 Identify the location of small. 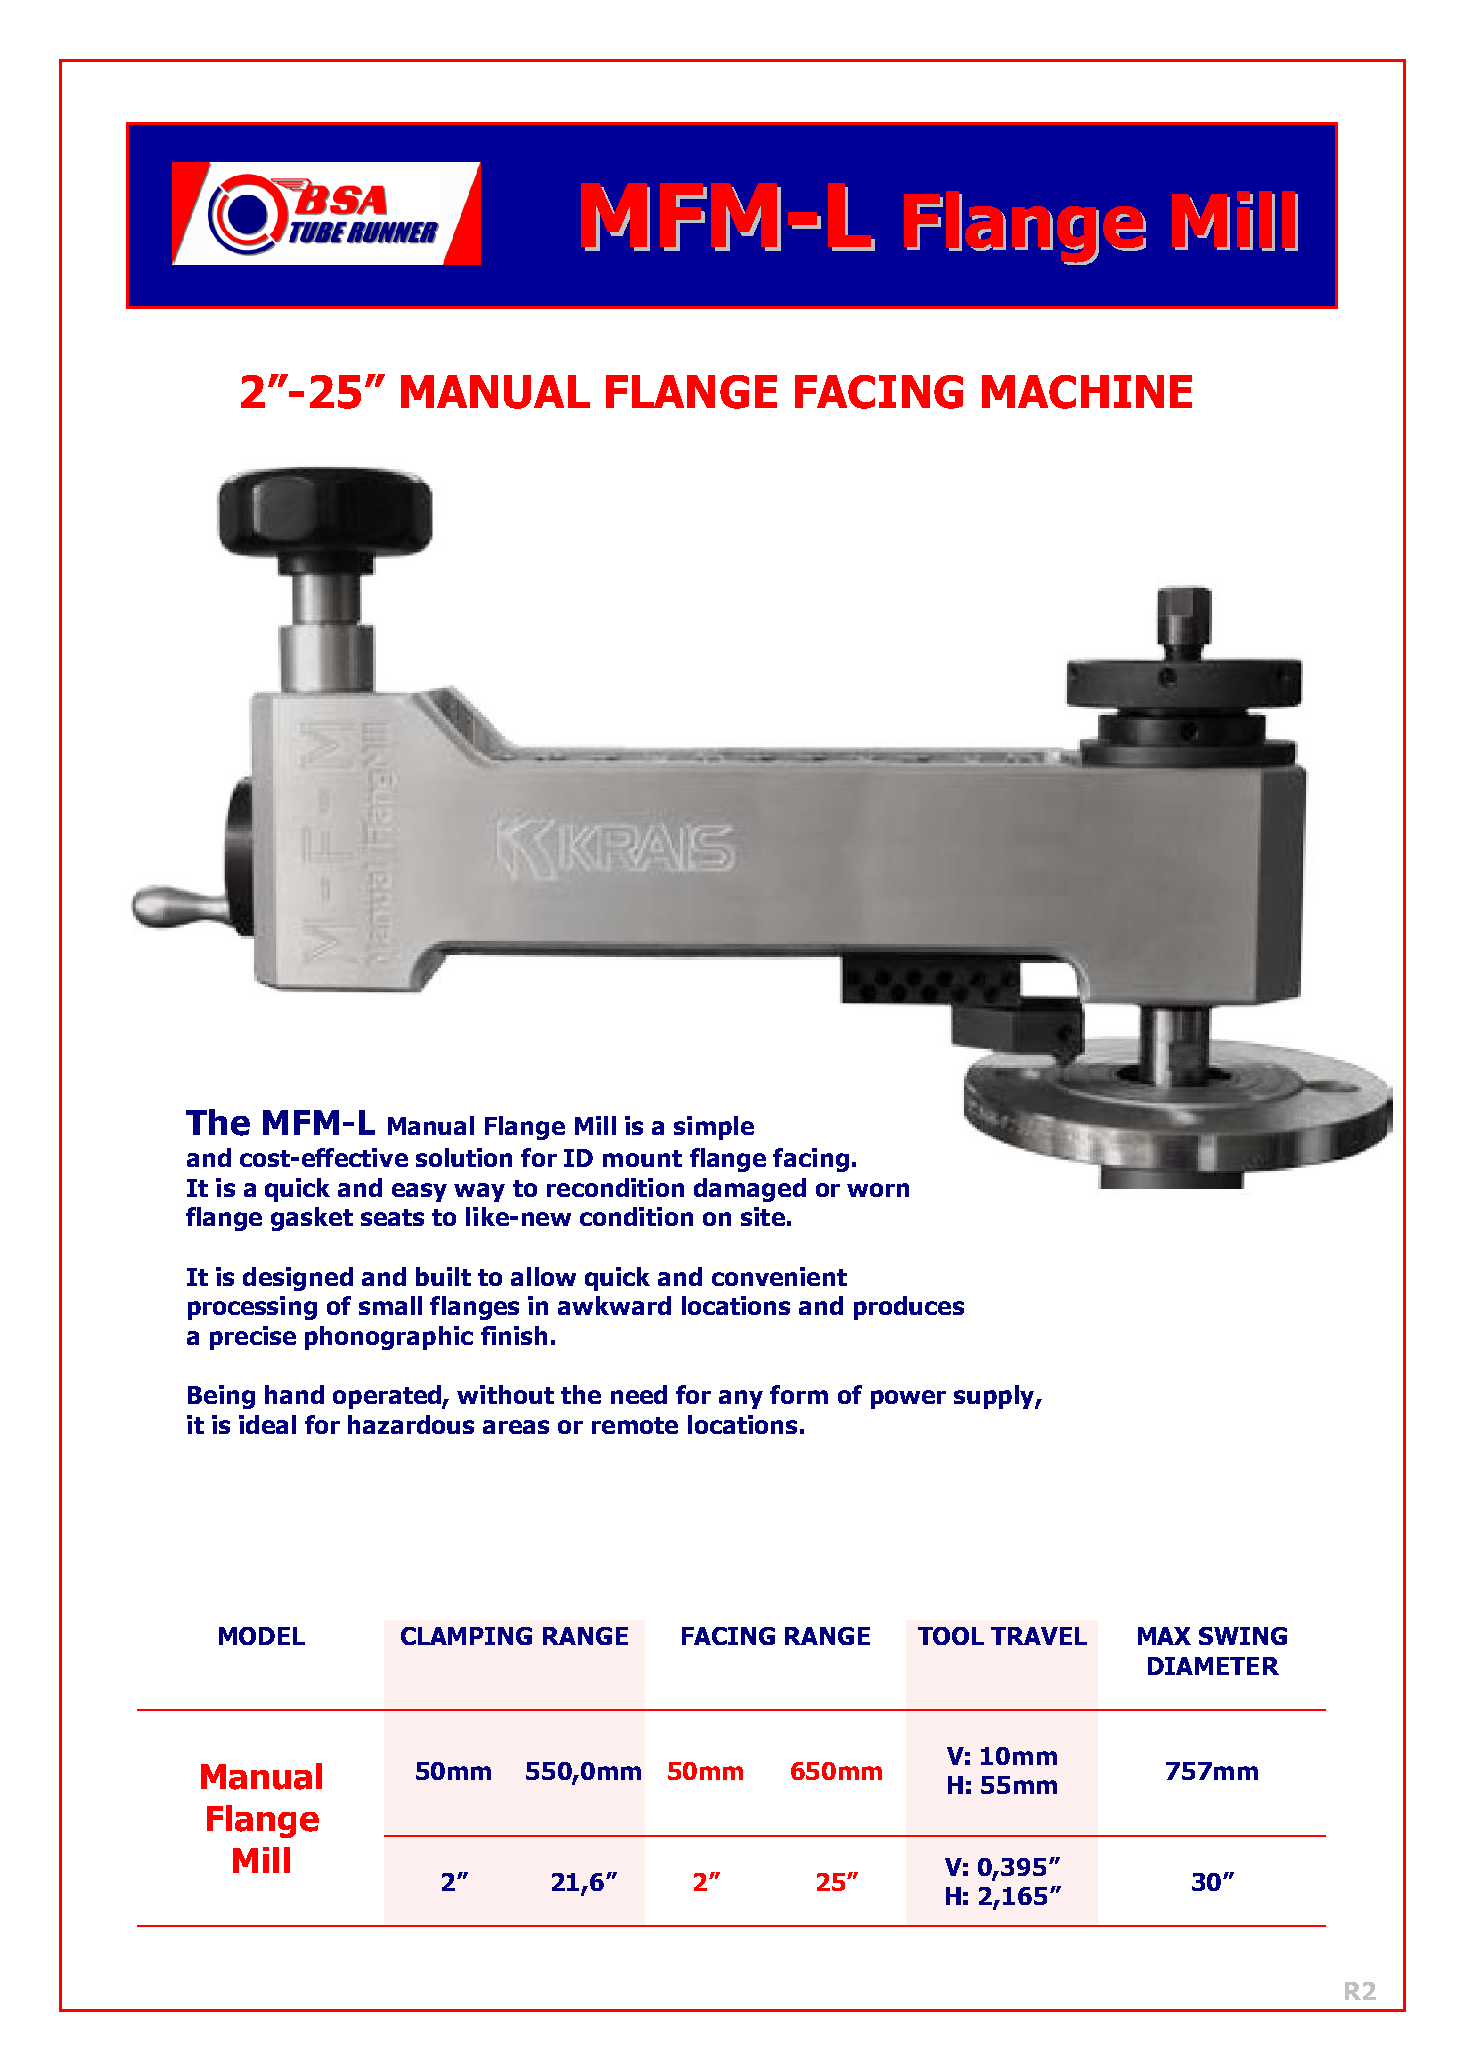
(390, 1305).
